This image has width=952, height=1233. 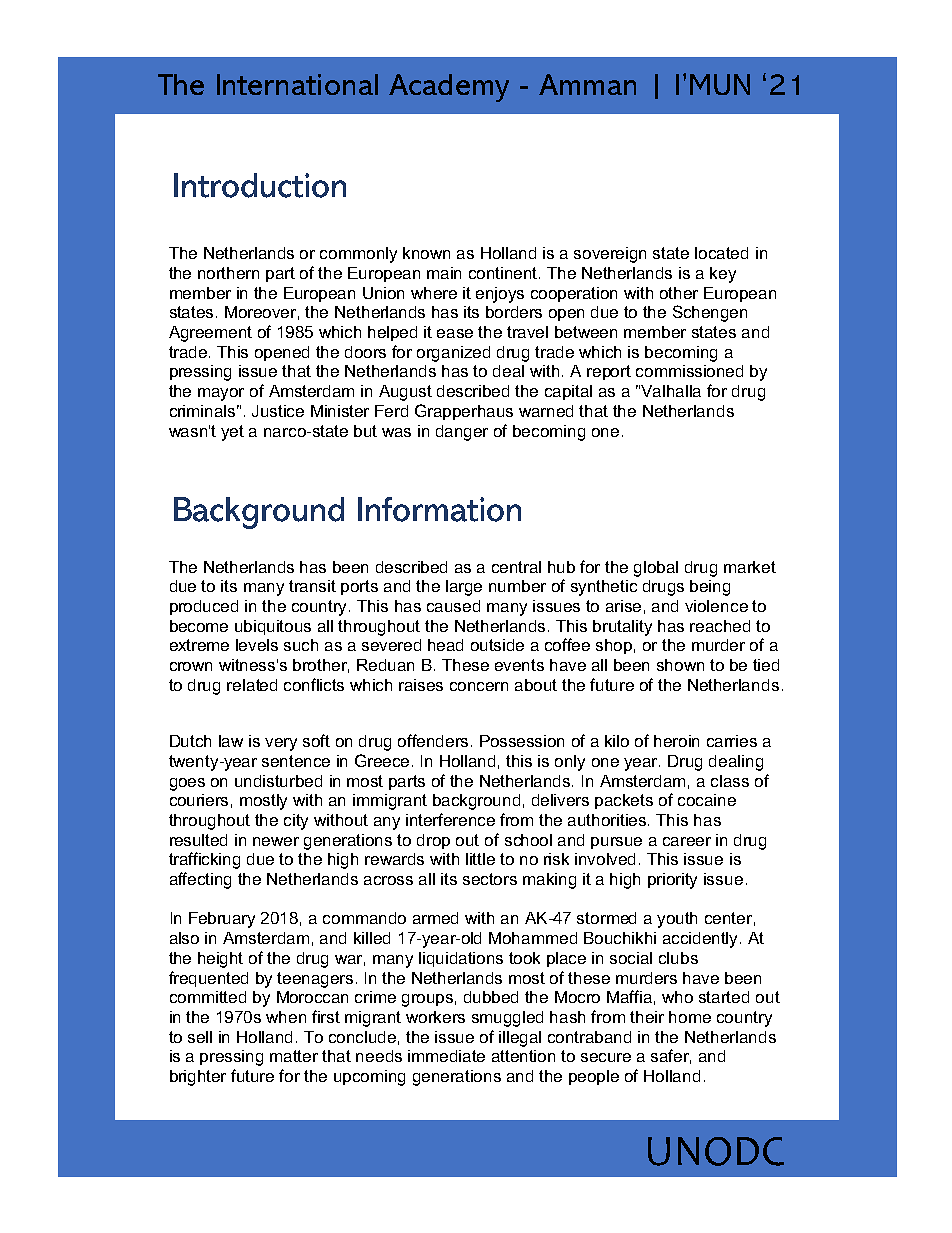 I want to click on matter, so click(x=294, y=1056).
